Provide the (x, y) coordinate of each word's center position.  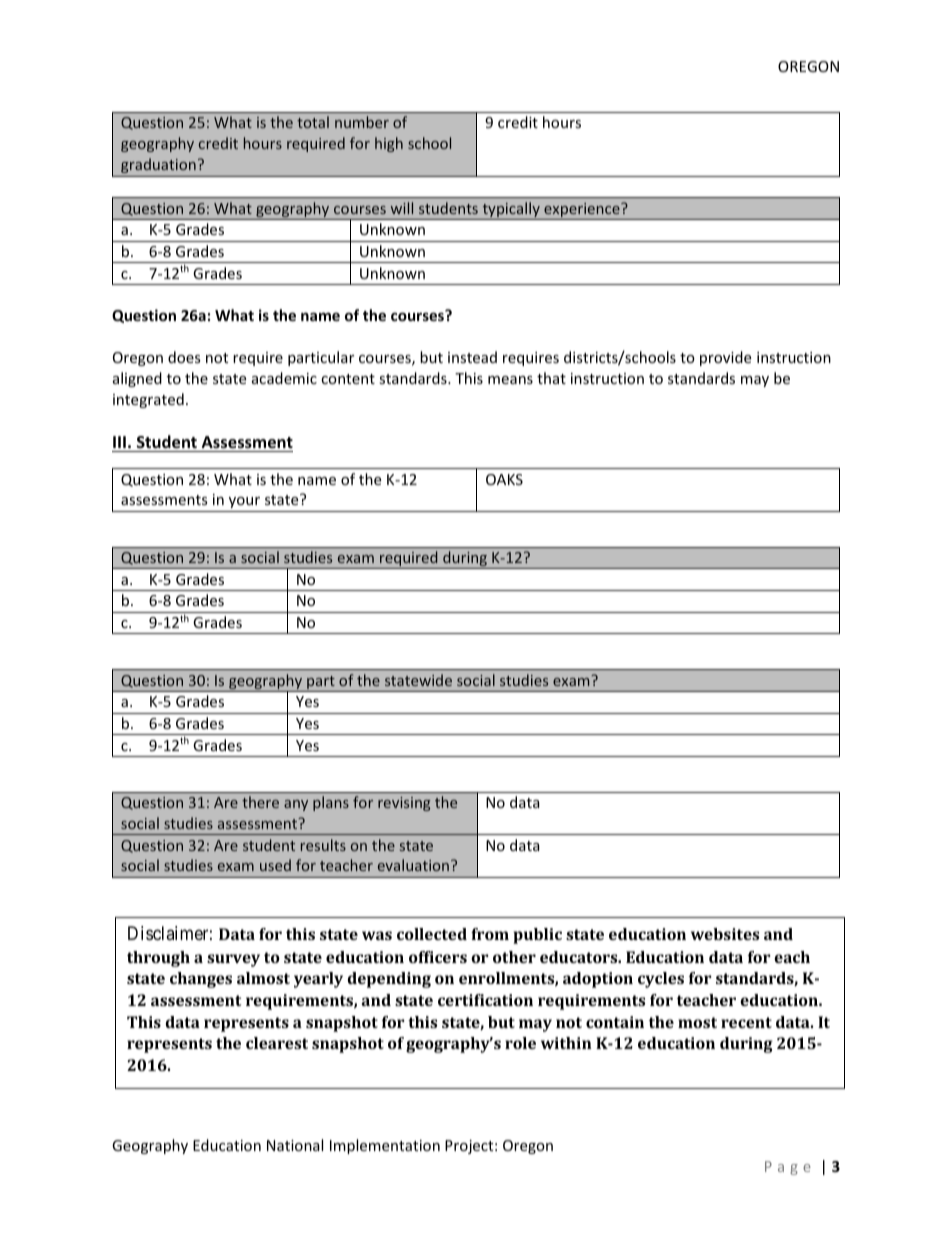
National (295, 1145)
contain (615, 1022)
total (313, 122)
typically (511, 211)
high (389, 144)
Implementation (385, 1146)
